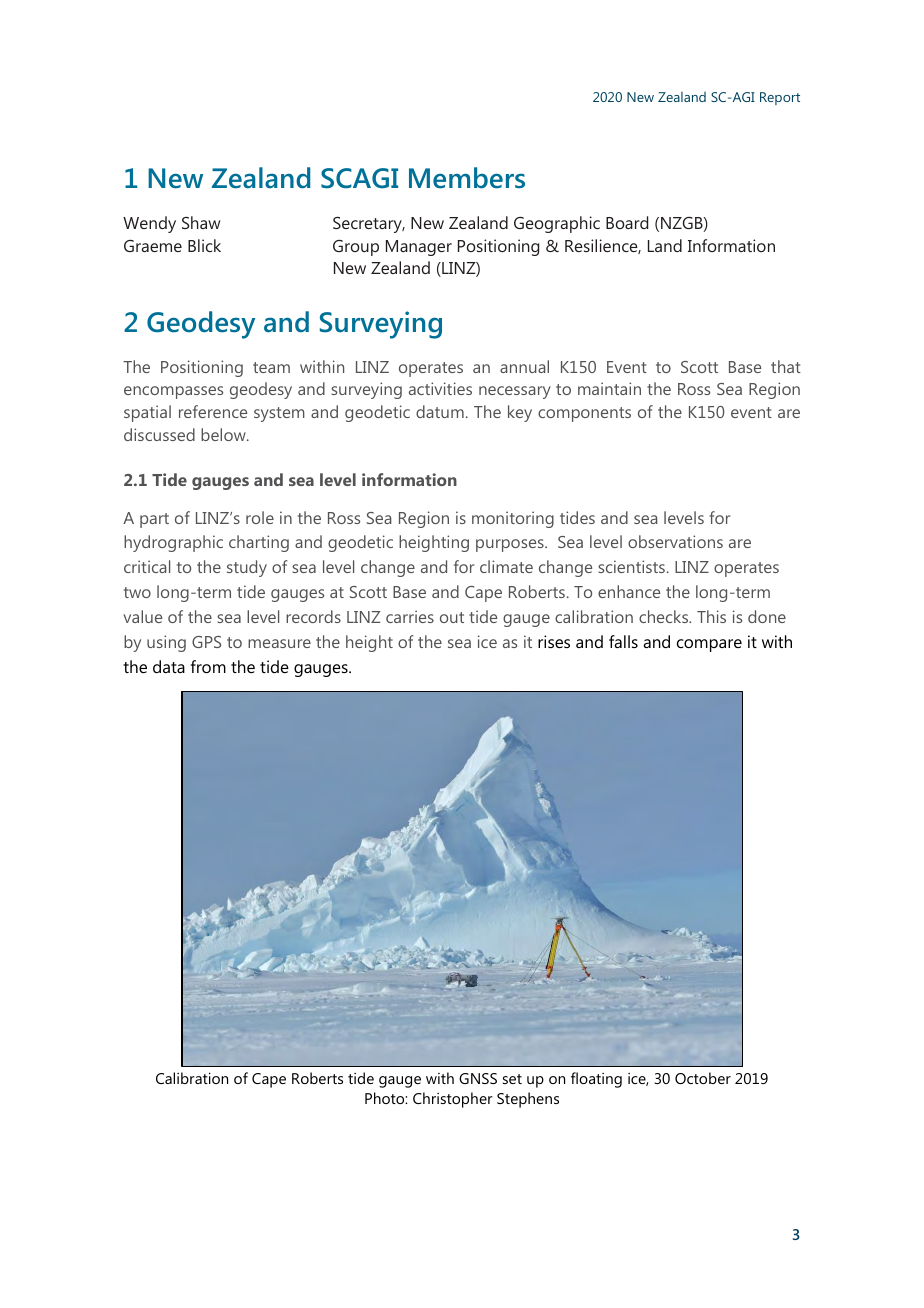  I want to click on Report, so click(780, 98).
